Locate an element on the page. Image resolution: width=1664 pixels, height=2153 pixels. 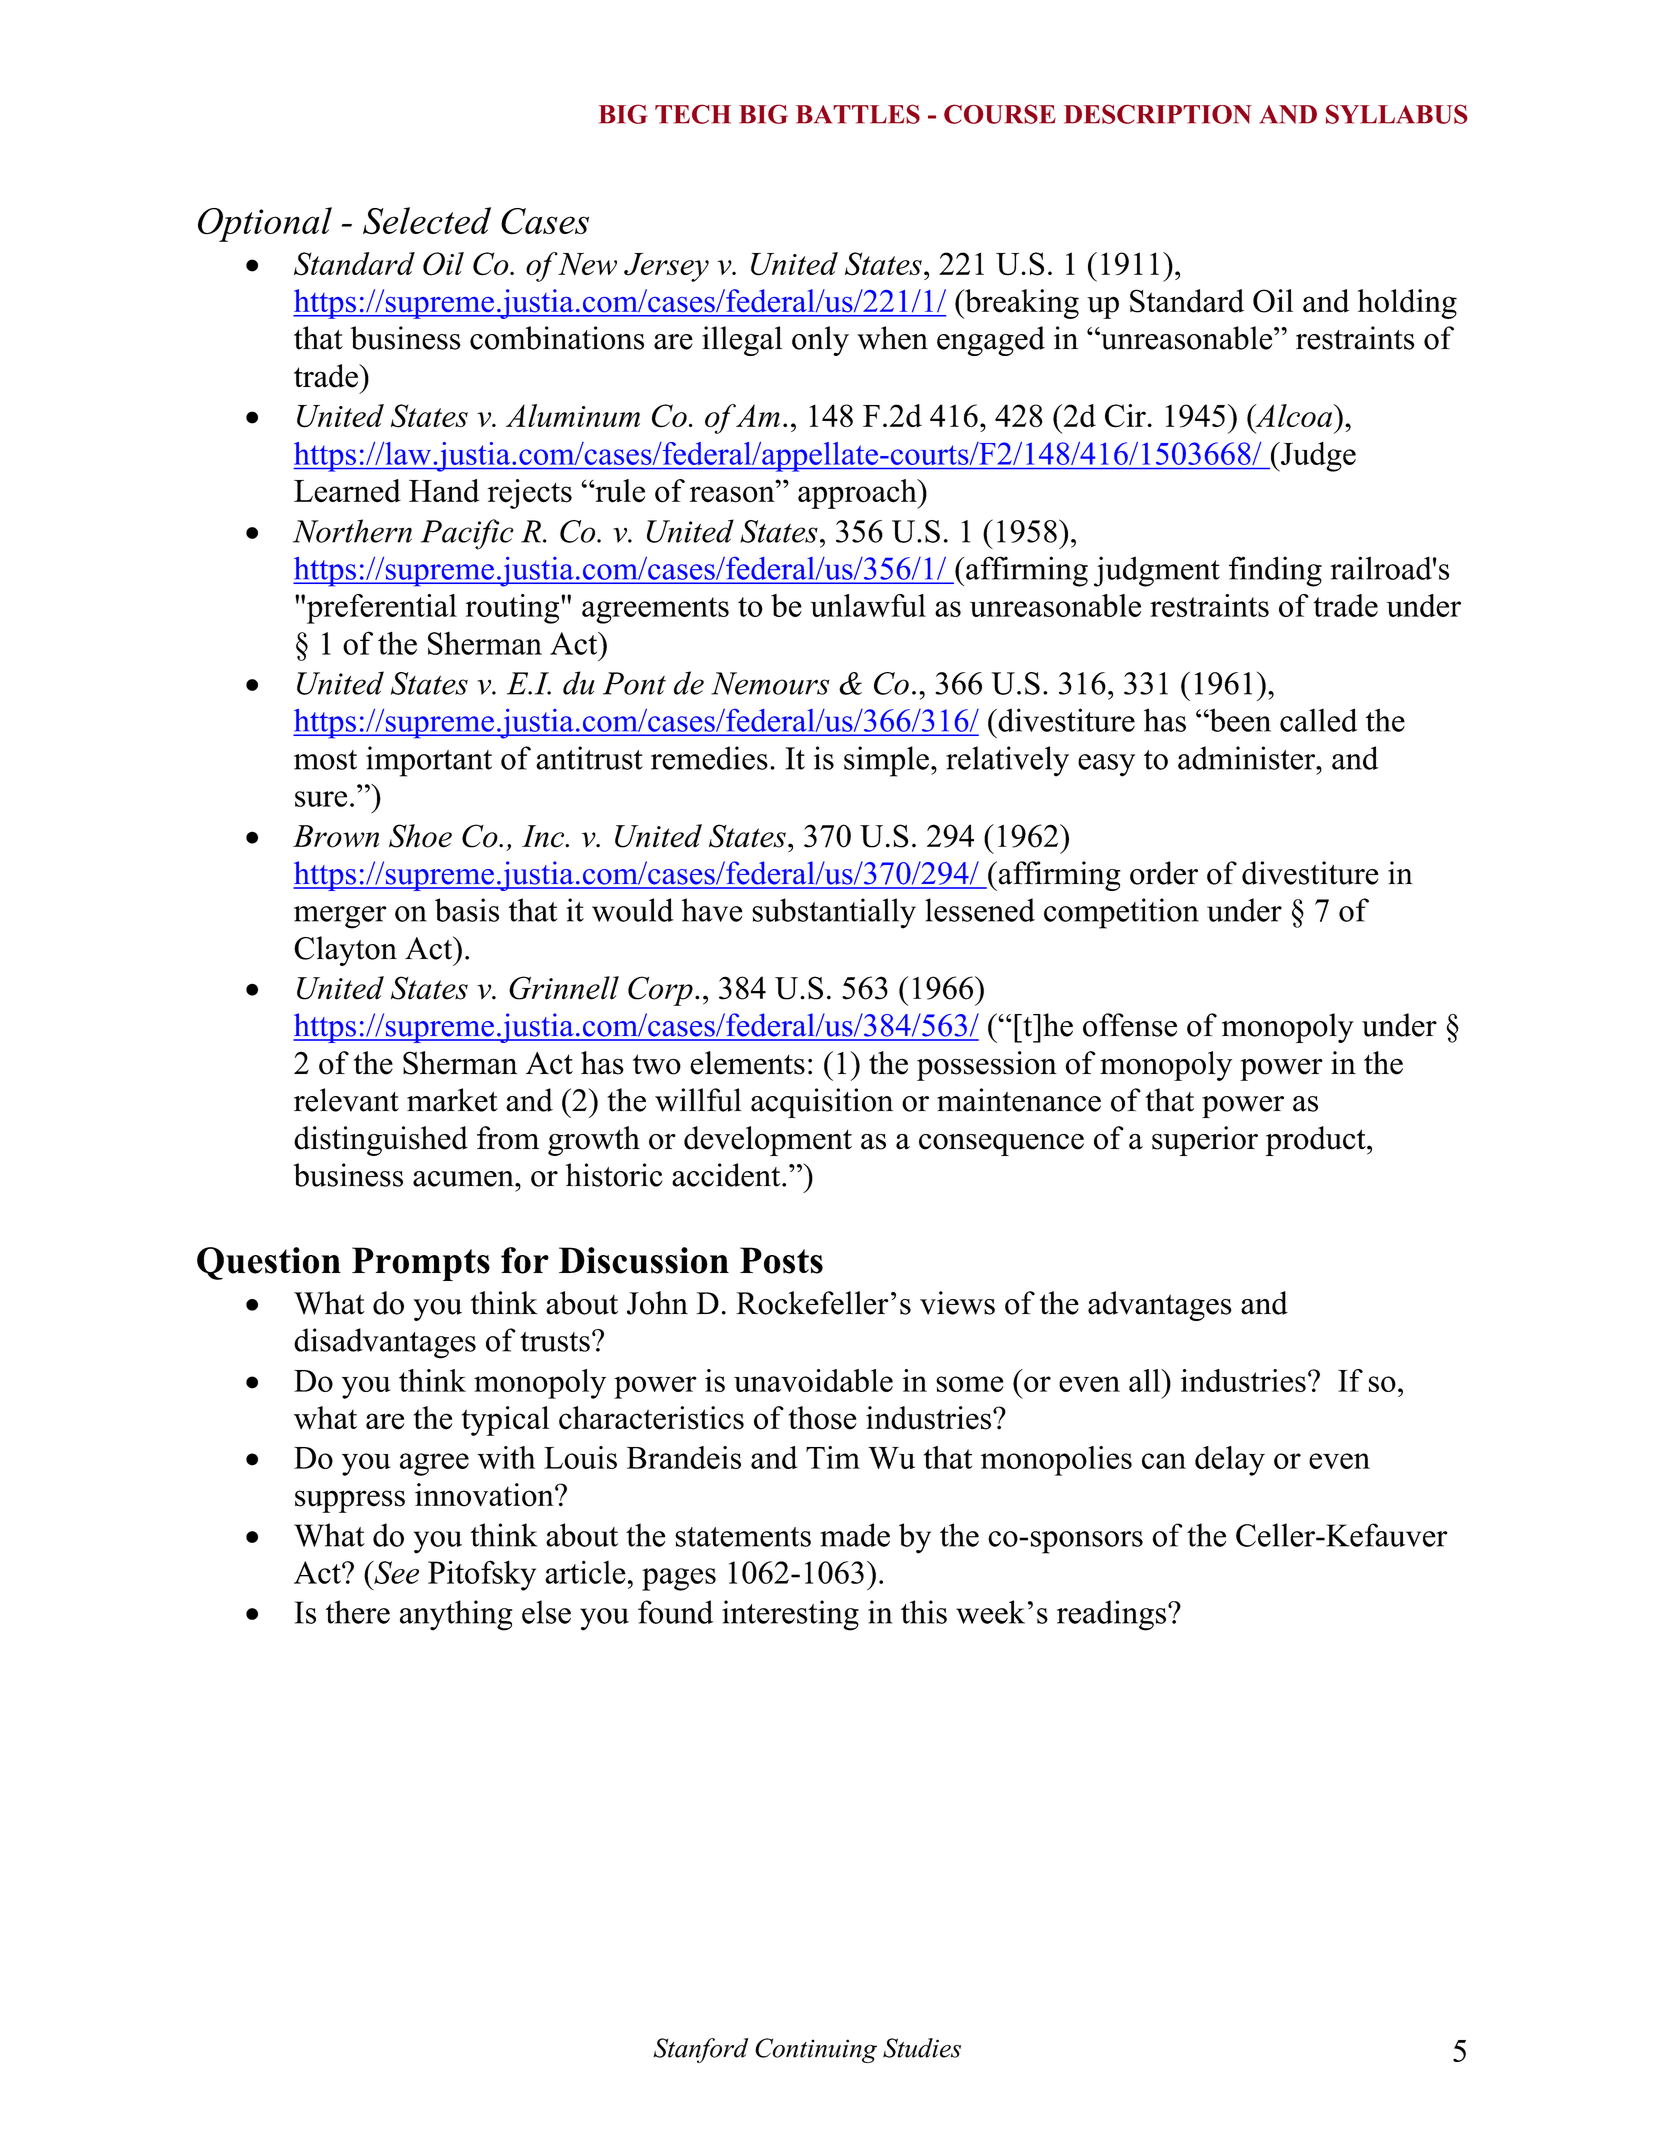
Continuing is located at coordinates (816, 2050).
